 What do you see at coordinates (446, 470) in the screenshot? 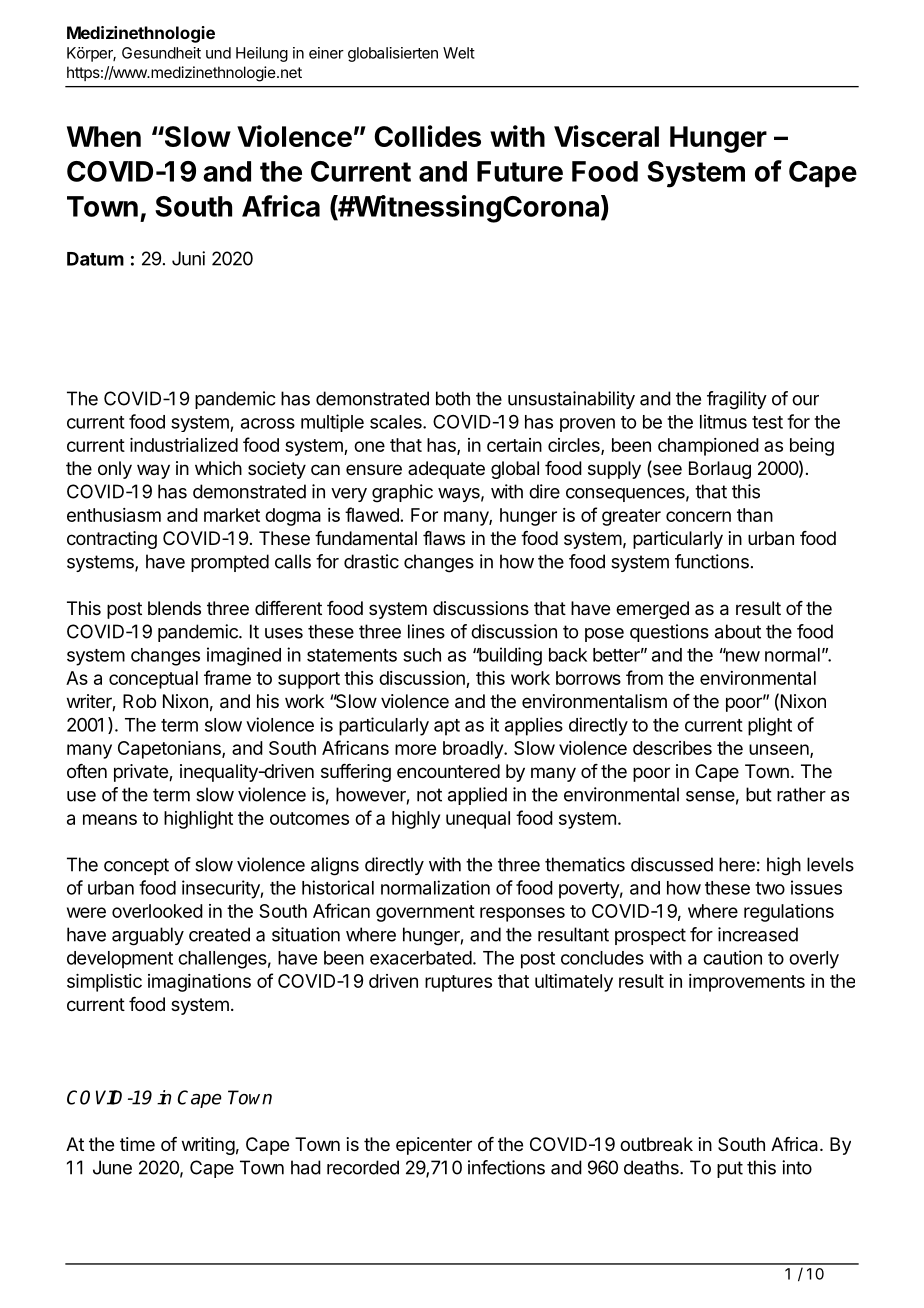
I see `adequate` at bounding box center [446, 470].
